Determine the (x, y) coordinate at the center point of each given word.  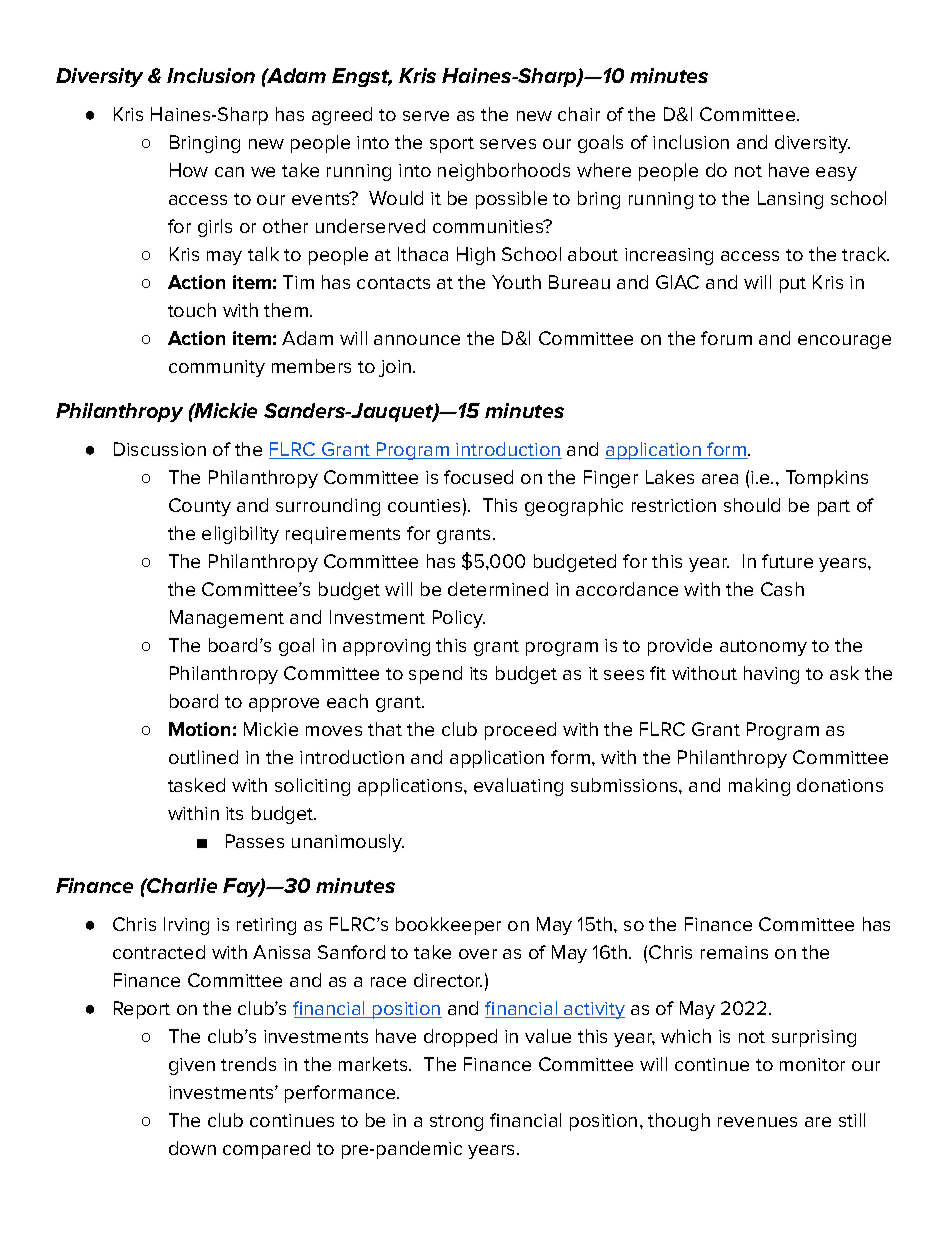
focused (478, 477)
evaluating (518, 787)
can (229, 172)
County (200, 507)
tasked (196, 785)
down (192, 1148)
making (759, 787)
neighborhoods (504, 172)
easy (836, 174)
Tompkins (827, 479)
